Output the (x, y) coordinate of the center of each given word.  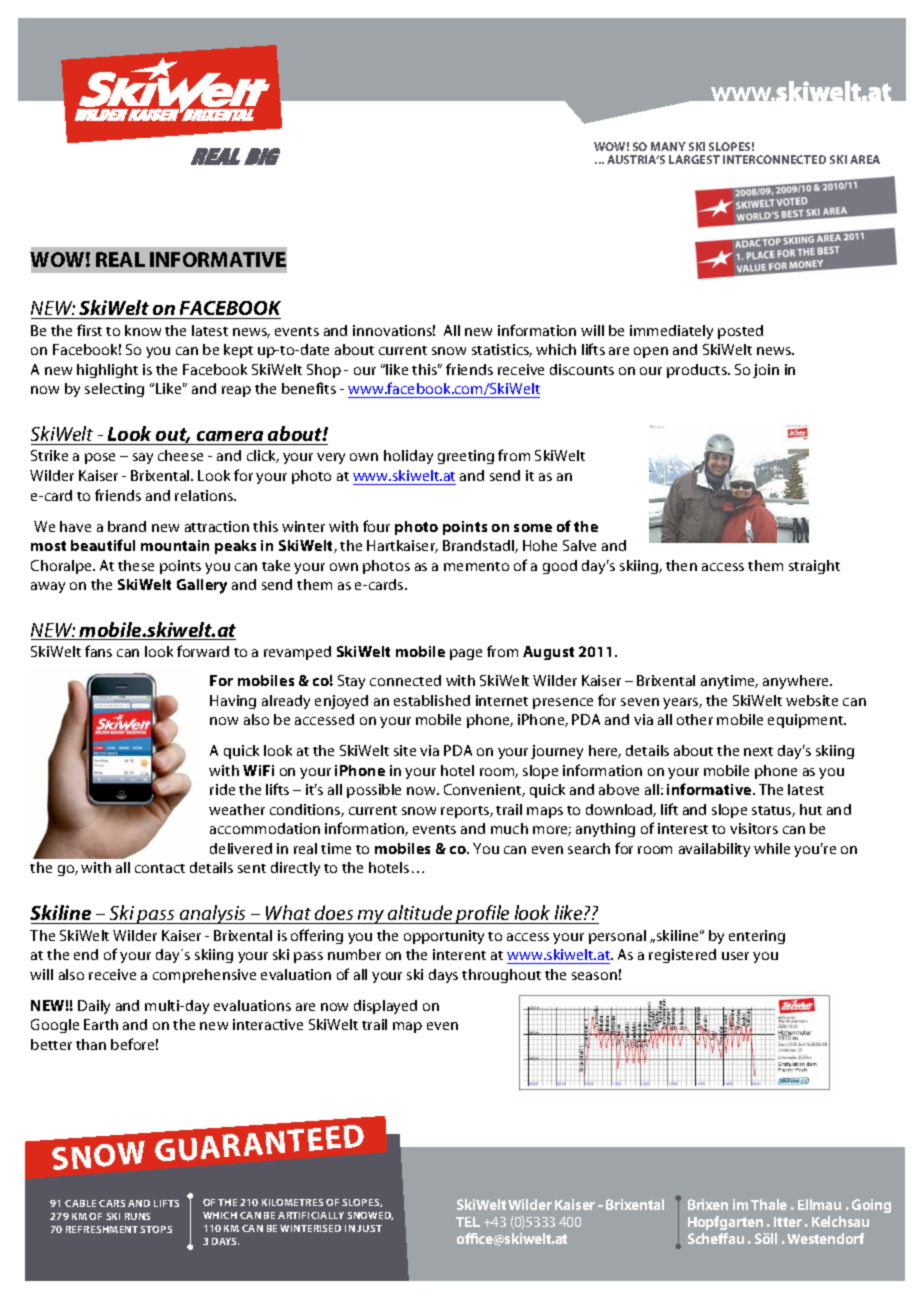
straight (814, 567)
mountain (175, 545)
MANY (668, 146)
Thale (769, 1204)
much (509, 828)
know (143, 330)
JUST (369, 1228)
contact (160, 868)
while (772, 848)
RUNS (137, 1216)
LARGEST (694, 159)
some (533, 528)
